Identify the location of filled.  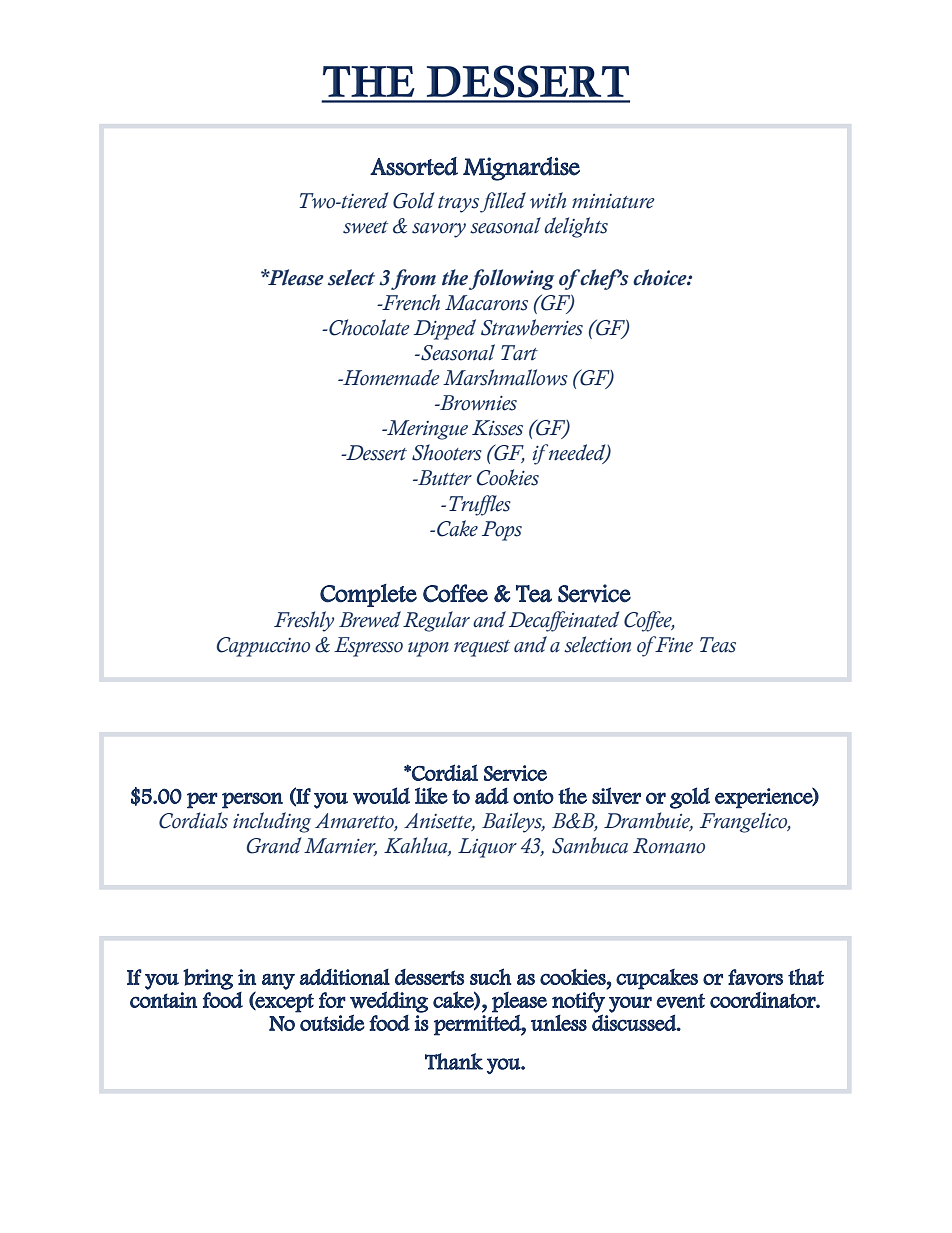
(503, 202).
